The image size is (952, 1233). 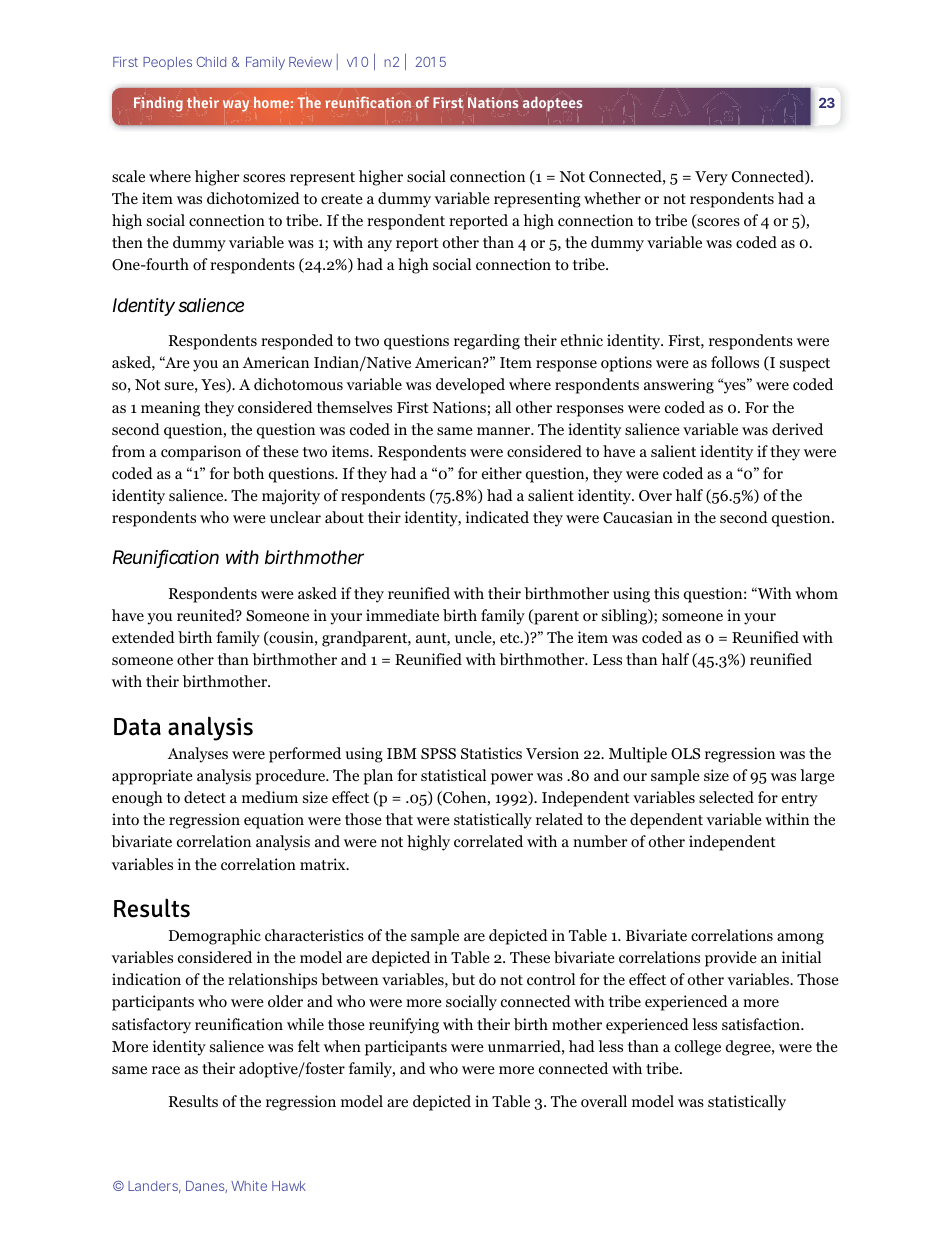 What do you see at coordinates (731, 959) in the screenshot?
I see `provide` at bounding box center [731, 959].
